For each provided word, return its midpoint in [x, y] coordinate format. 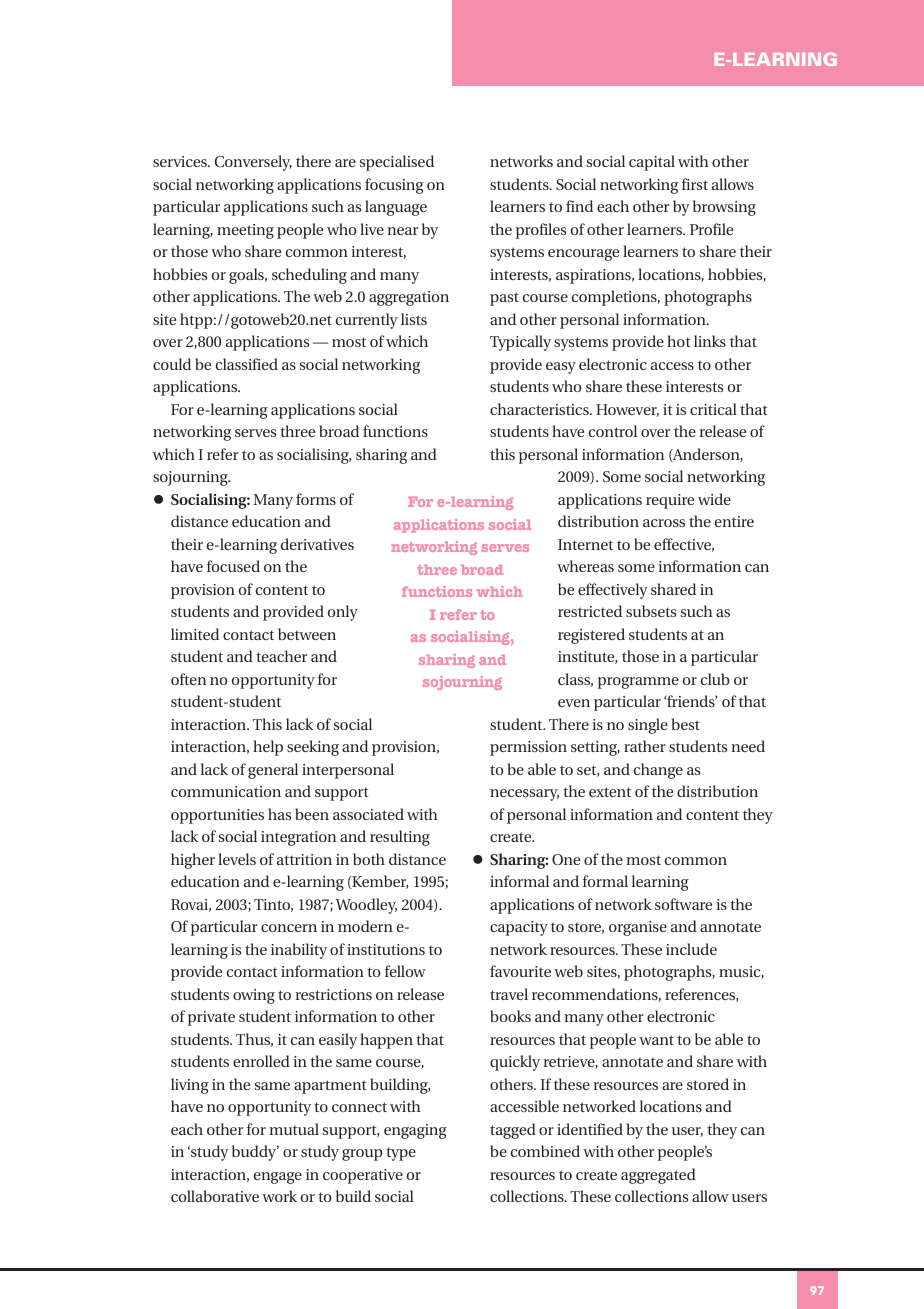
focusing [394, 186]
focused [233, 566]
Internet [585, 544]
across [664, 523]
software [683, 904]
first [695, 184]
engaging [415, 1131]
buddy [255, 1153]
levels [237, 859]
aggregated [658, 1176]
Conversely [253, 163]
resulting [400, 838]
